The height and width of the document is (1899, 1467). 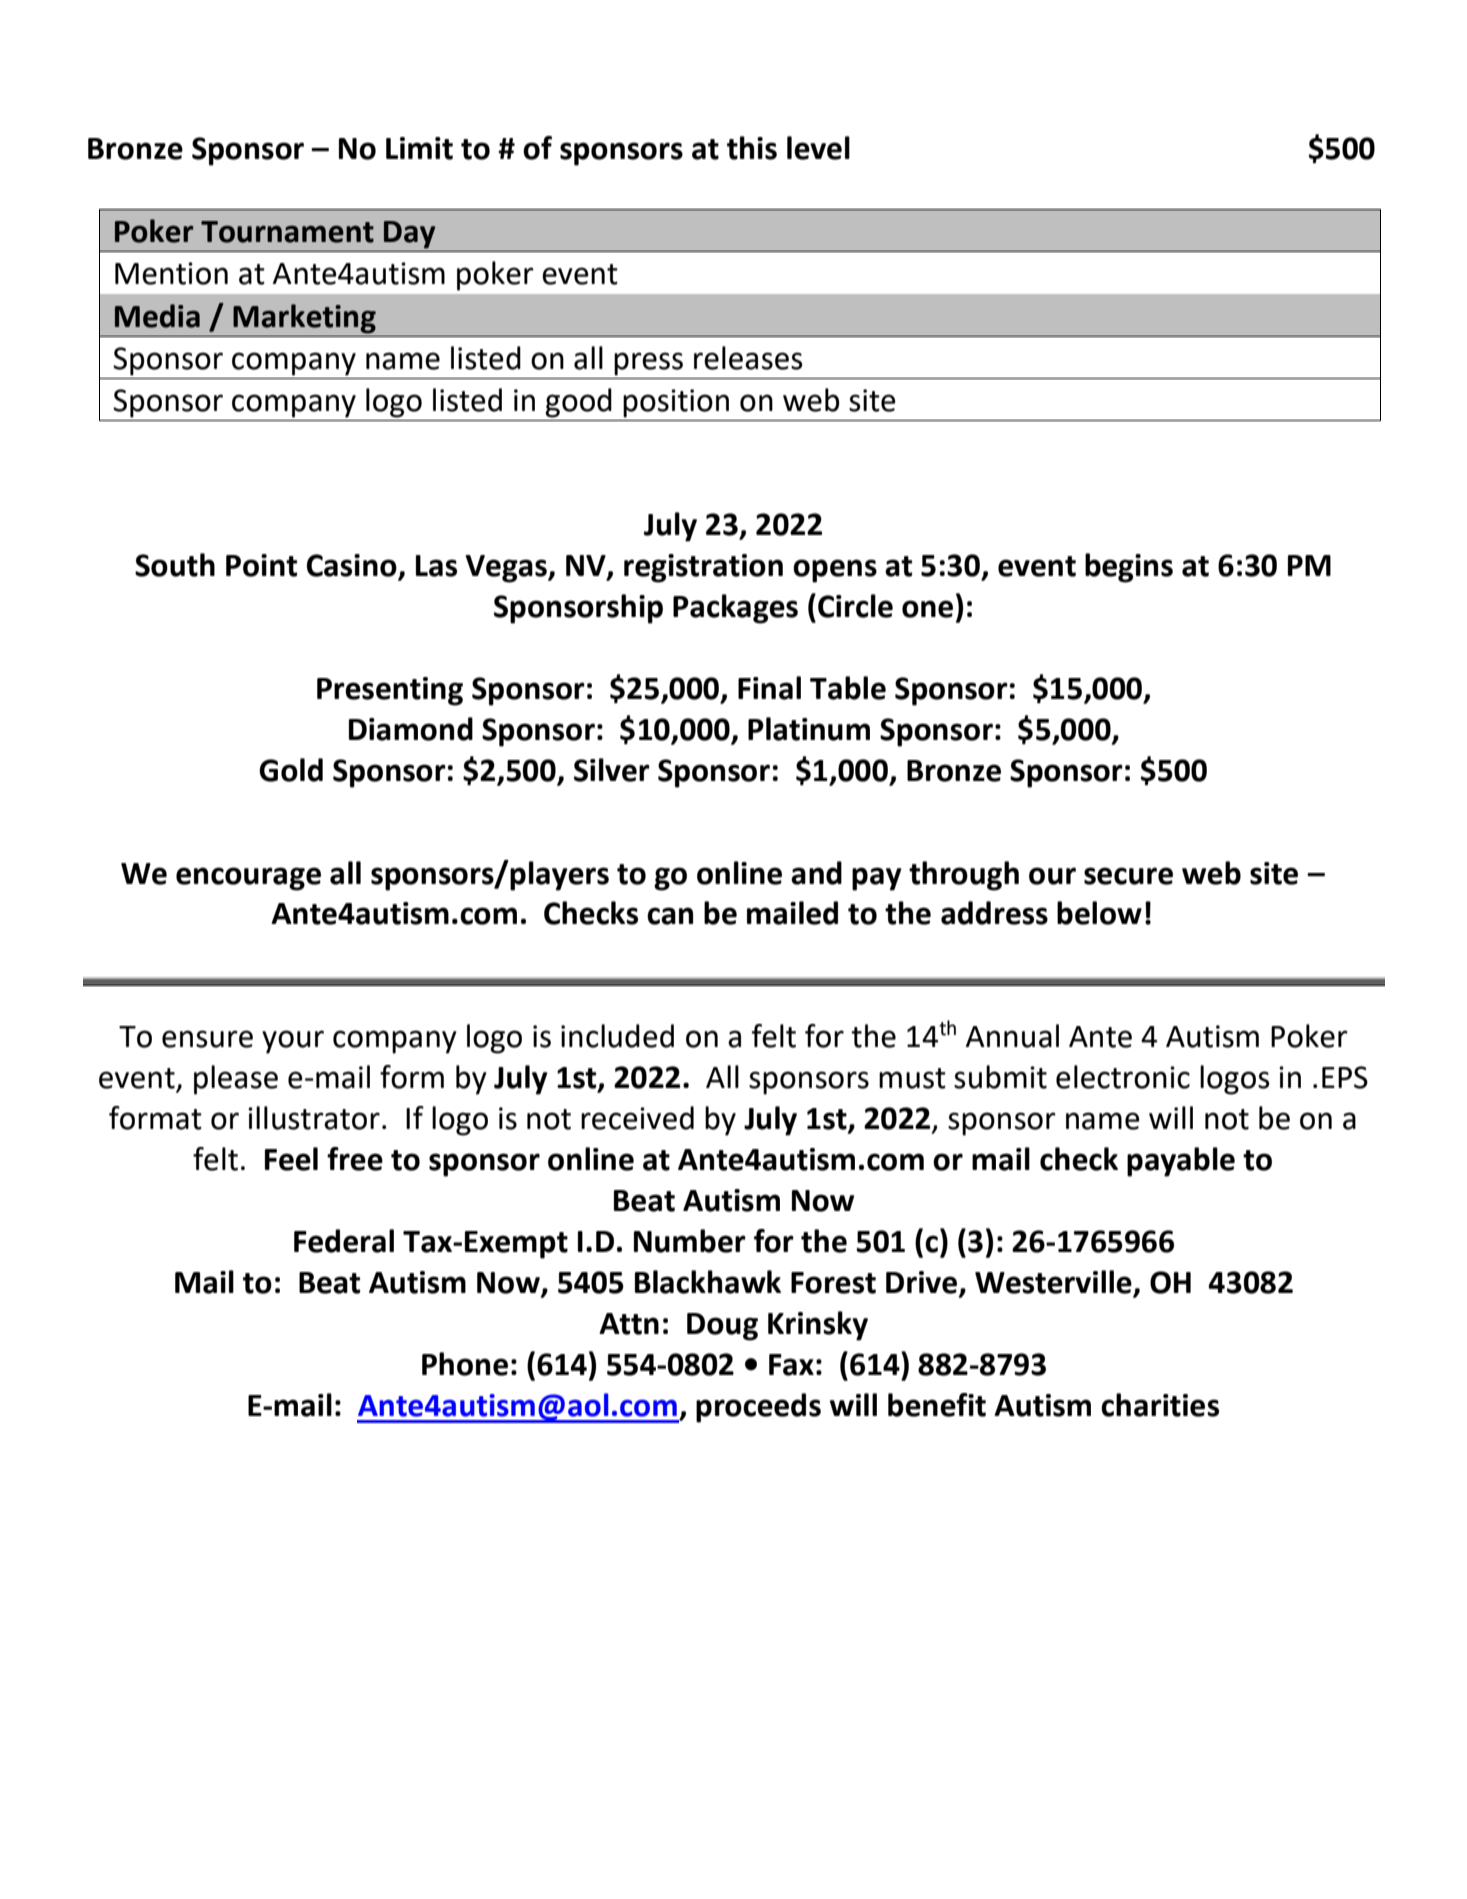 What do you see at coordinates (752, 148) in the document?
I see `this` at bounding box center [752, 148].
